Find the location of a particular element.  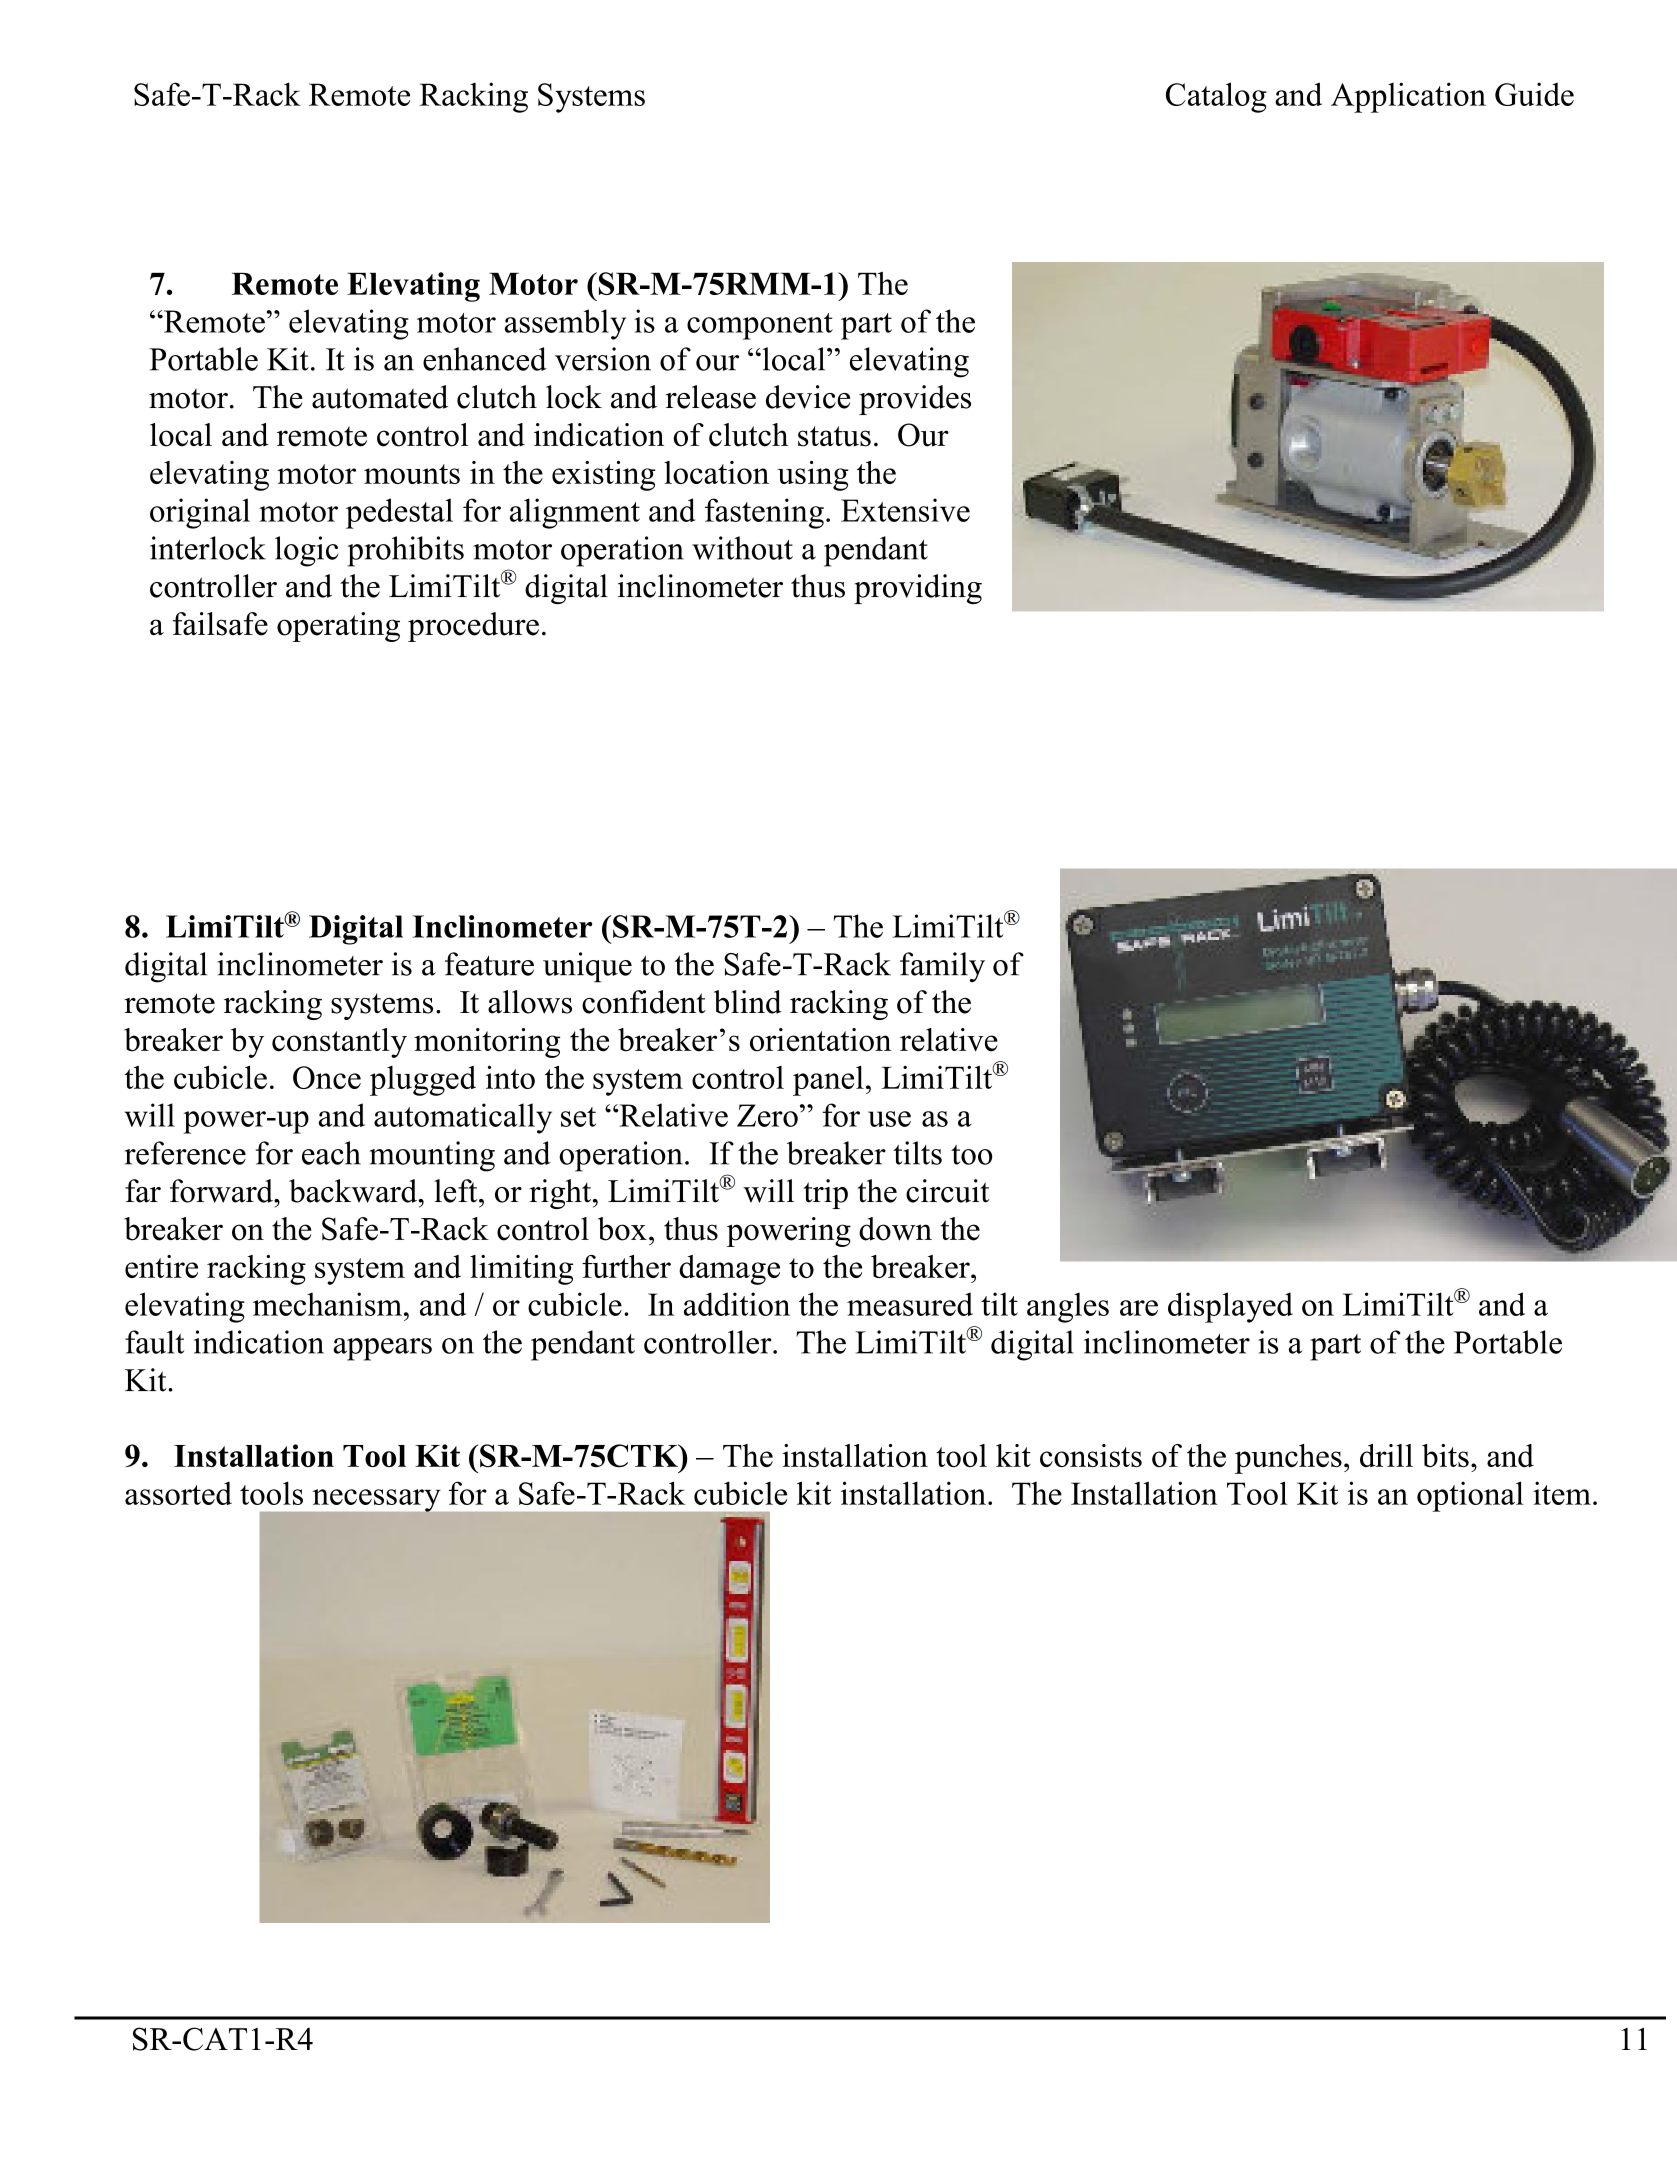

orientation is located at coordinates (820, 1040).
